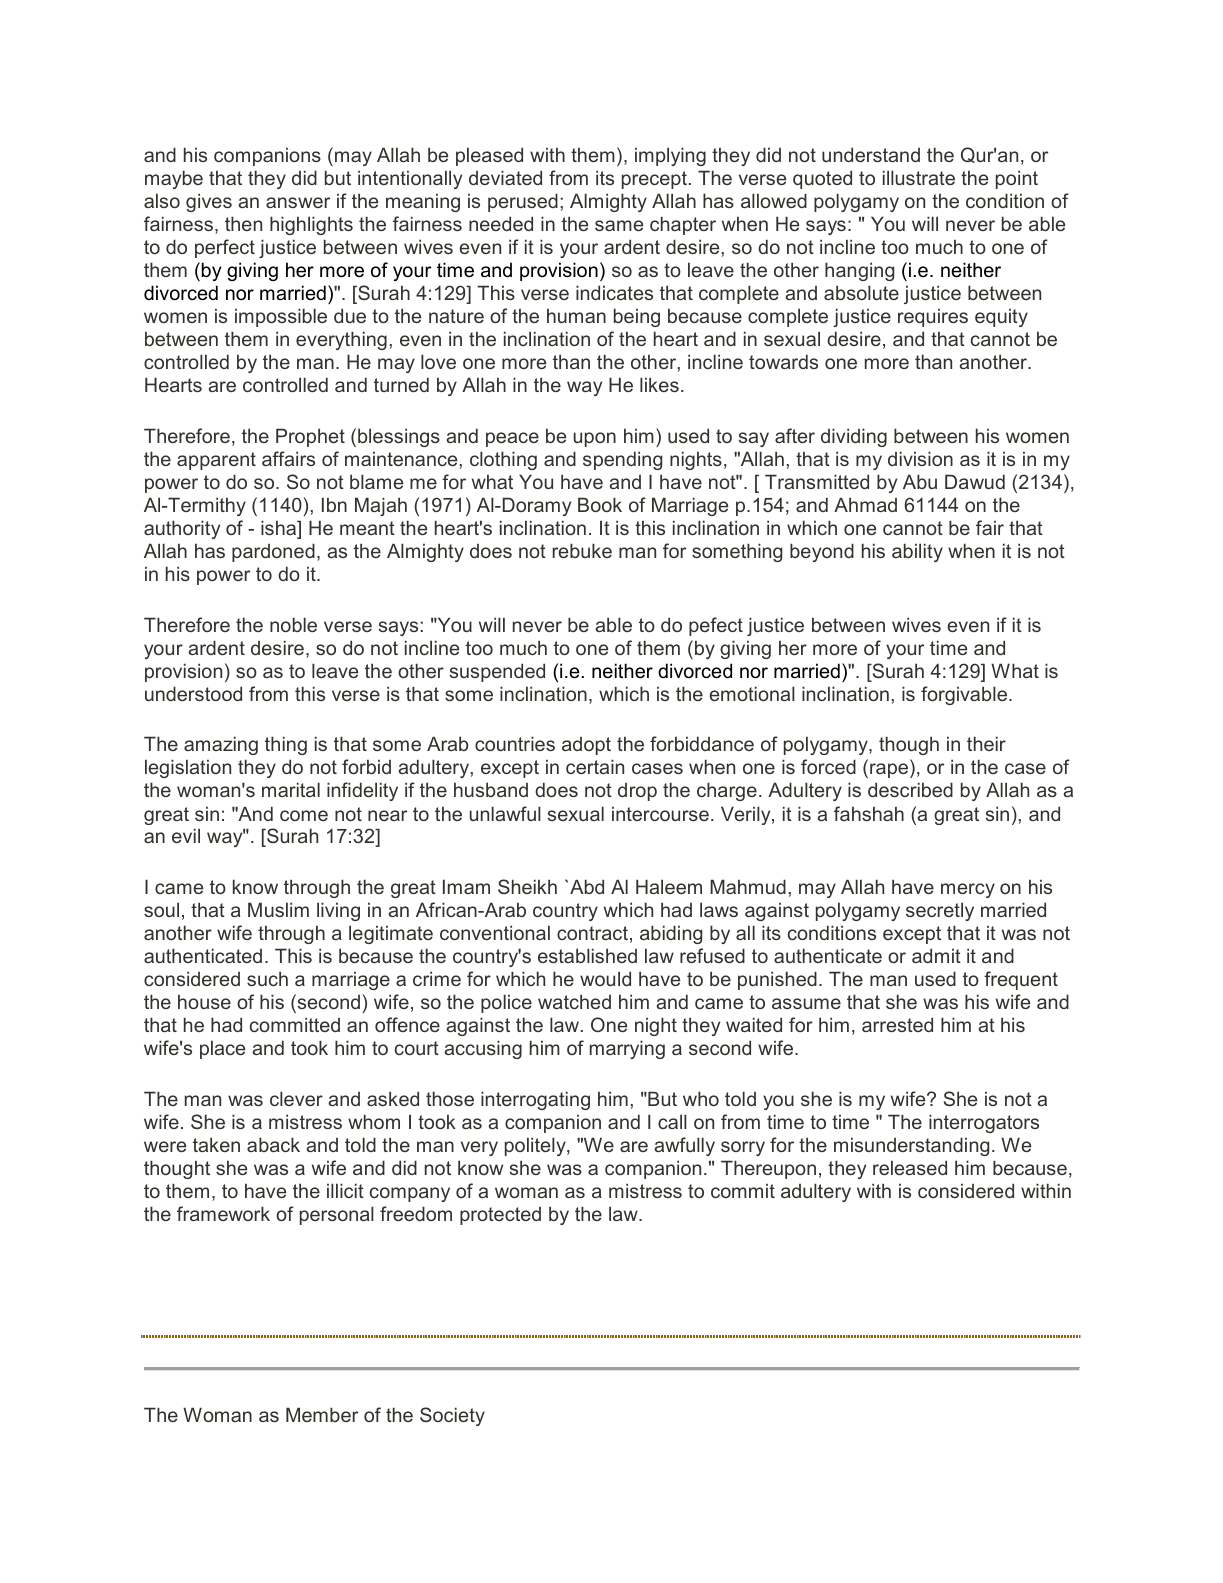  I want to click on suspended, so click(497, 672).
